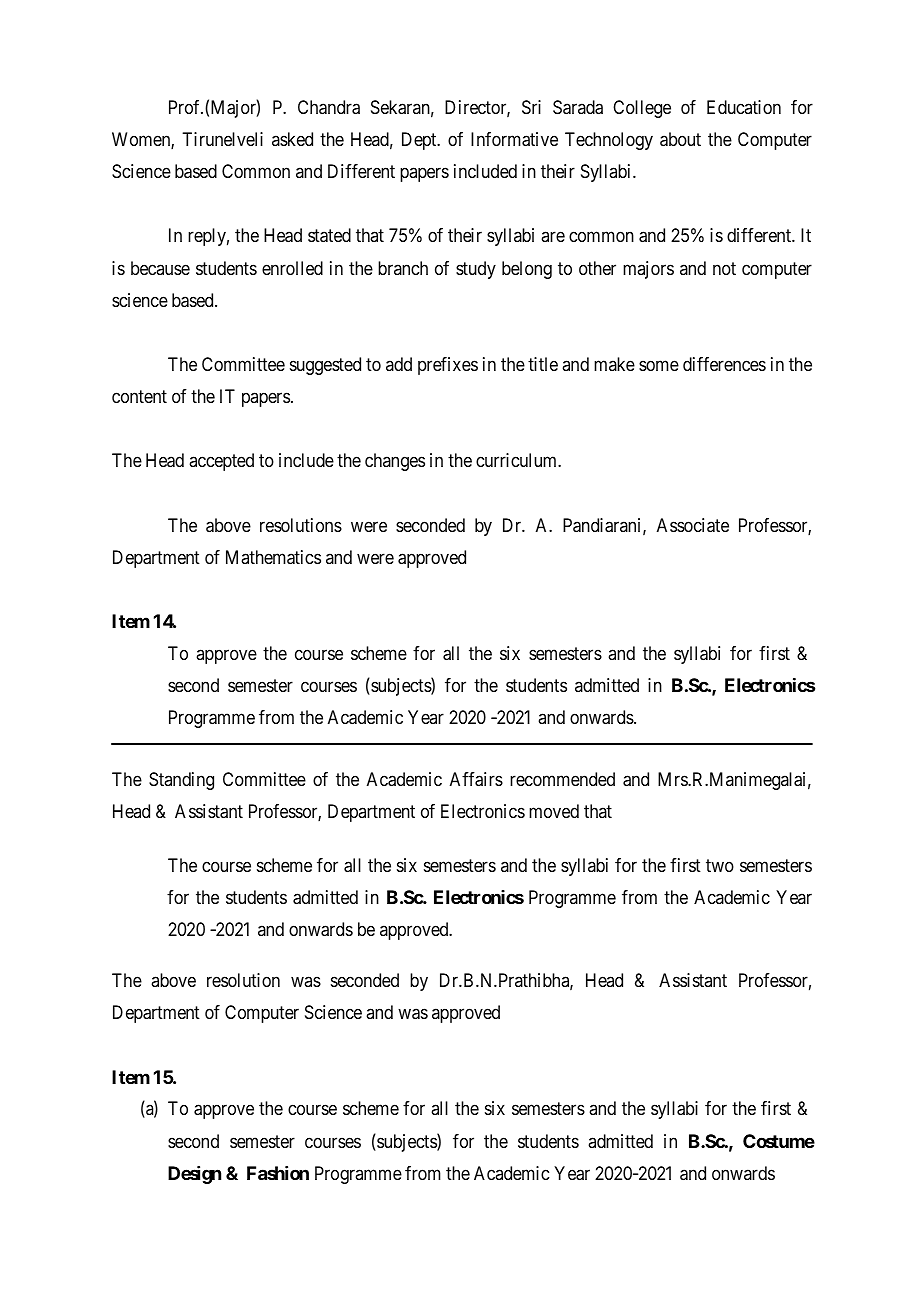 This screenshot has width=924, height=1307. I want to click on about, so click(680, 139).
